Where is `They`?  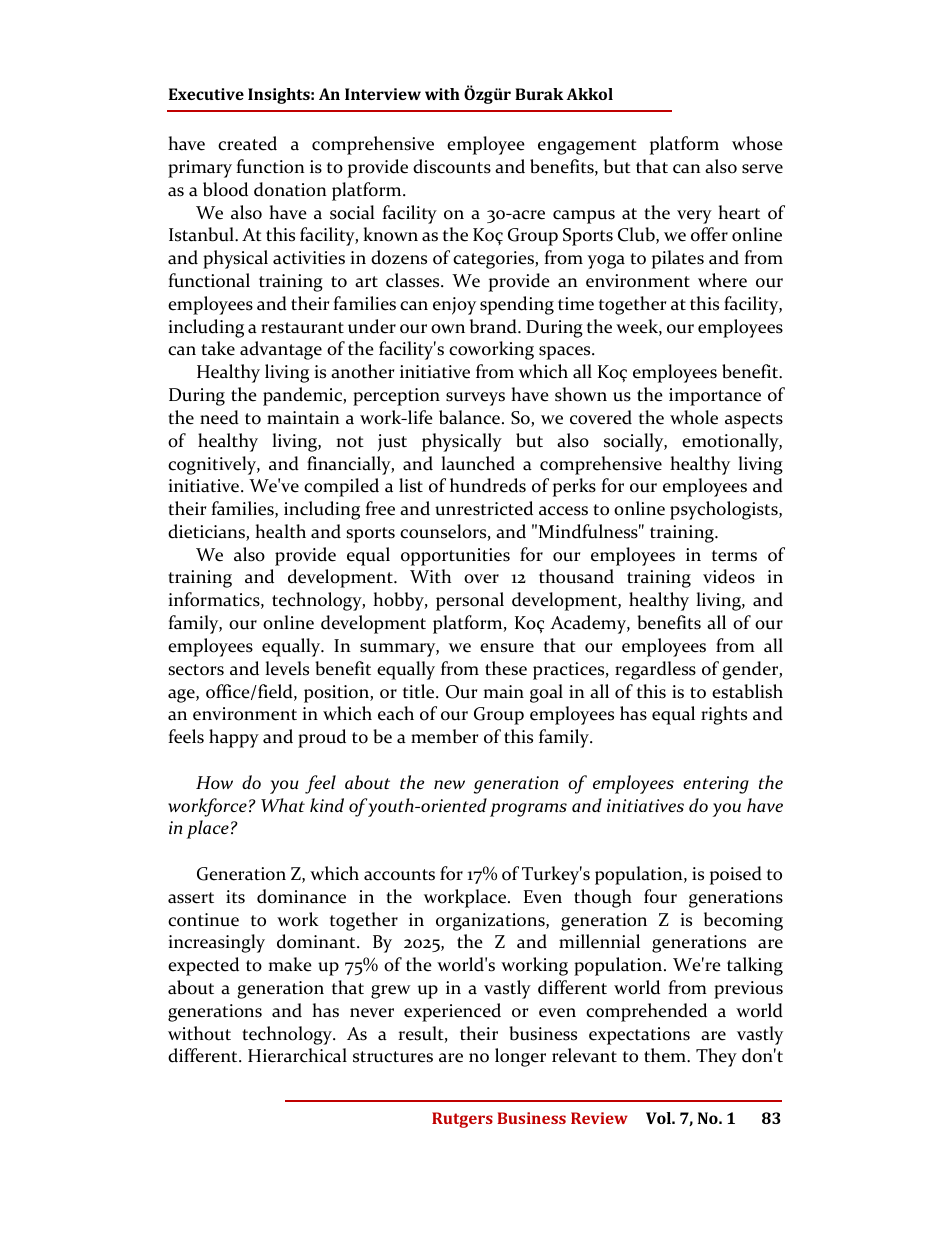
They is located at coordinates (716, 1057).
